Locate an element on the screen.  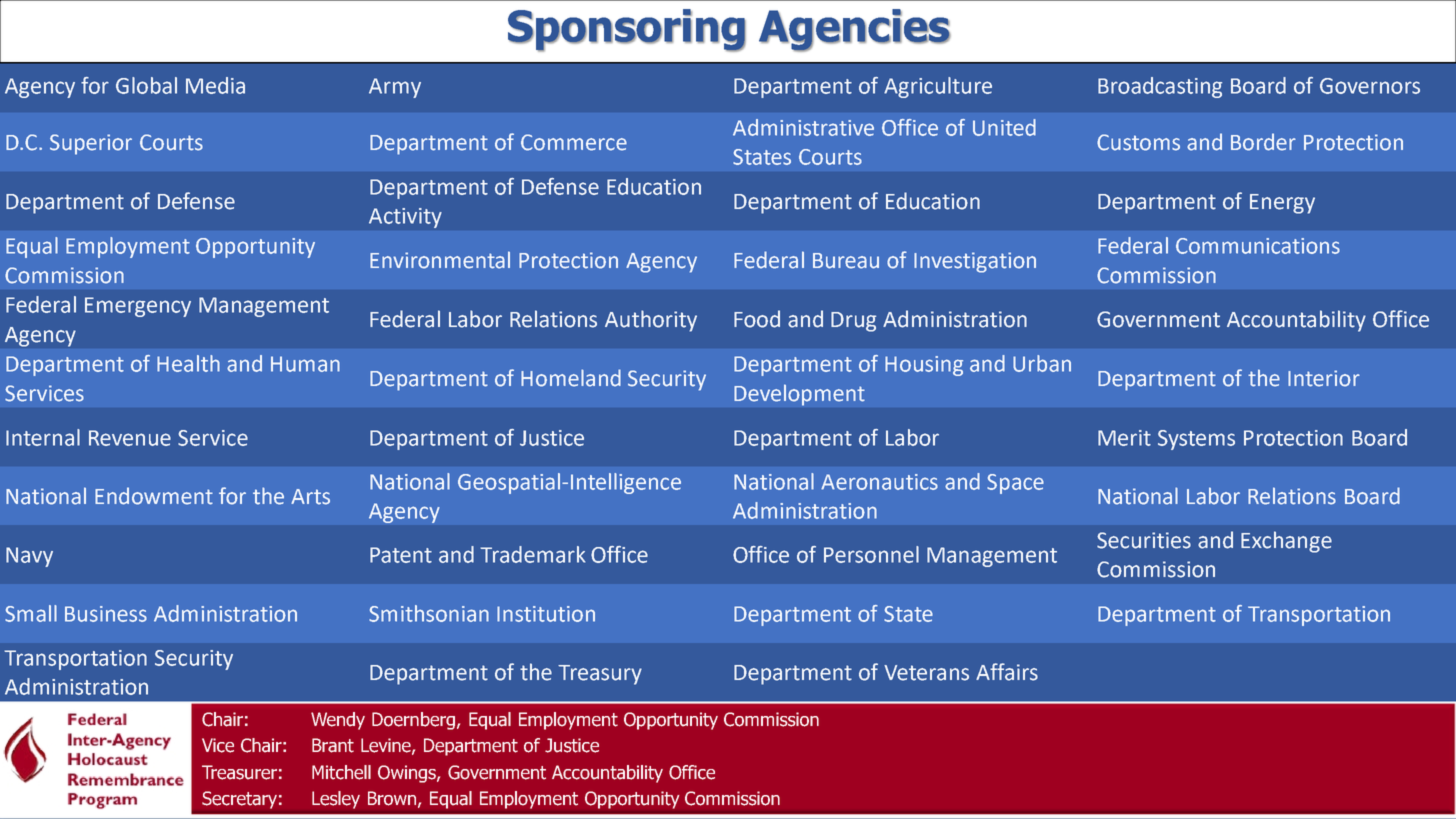
Sponsoring is located at coordinates (627, 30).
